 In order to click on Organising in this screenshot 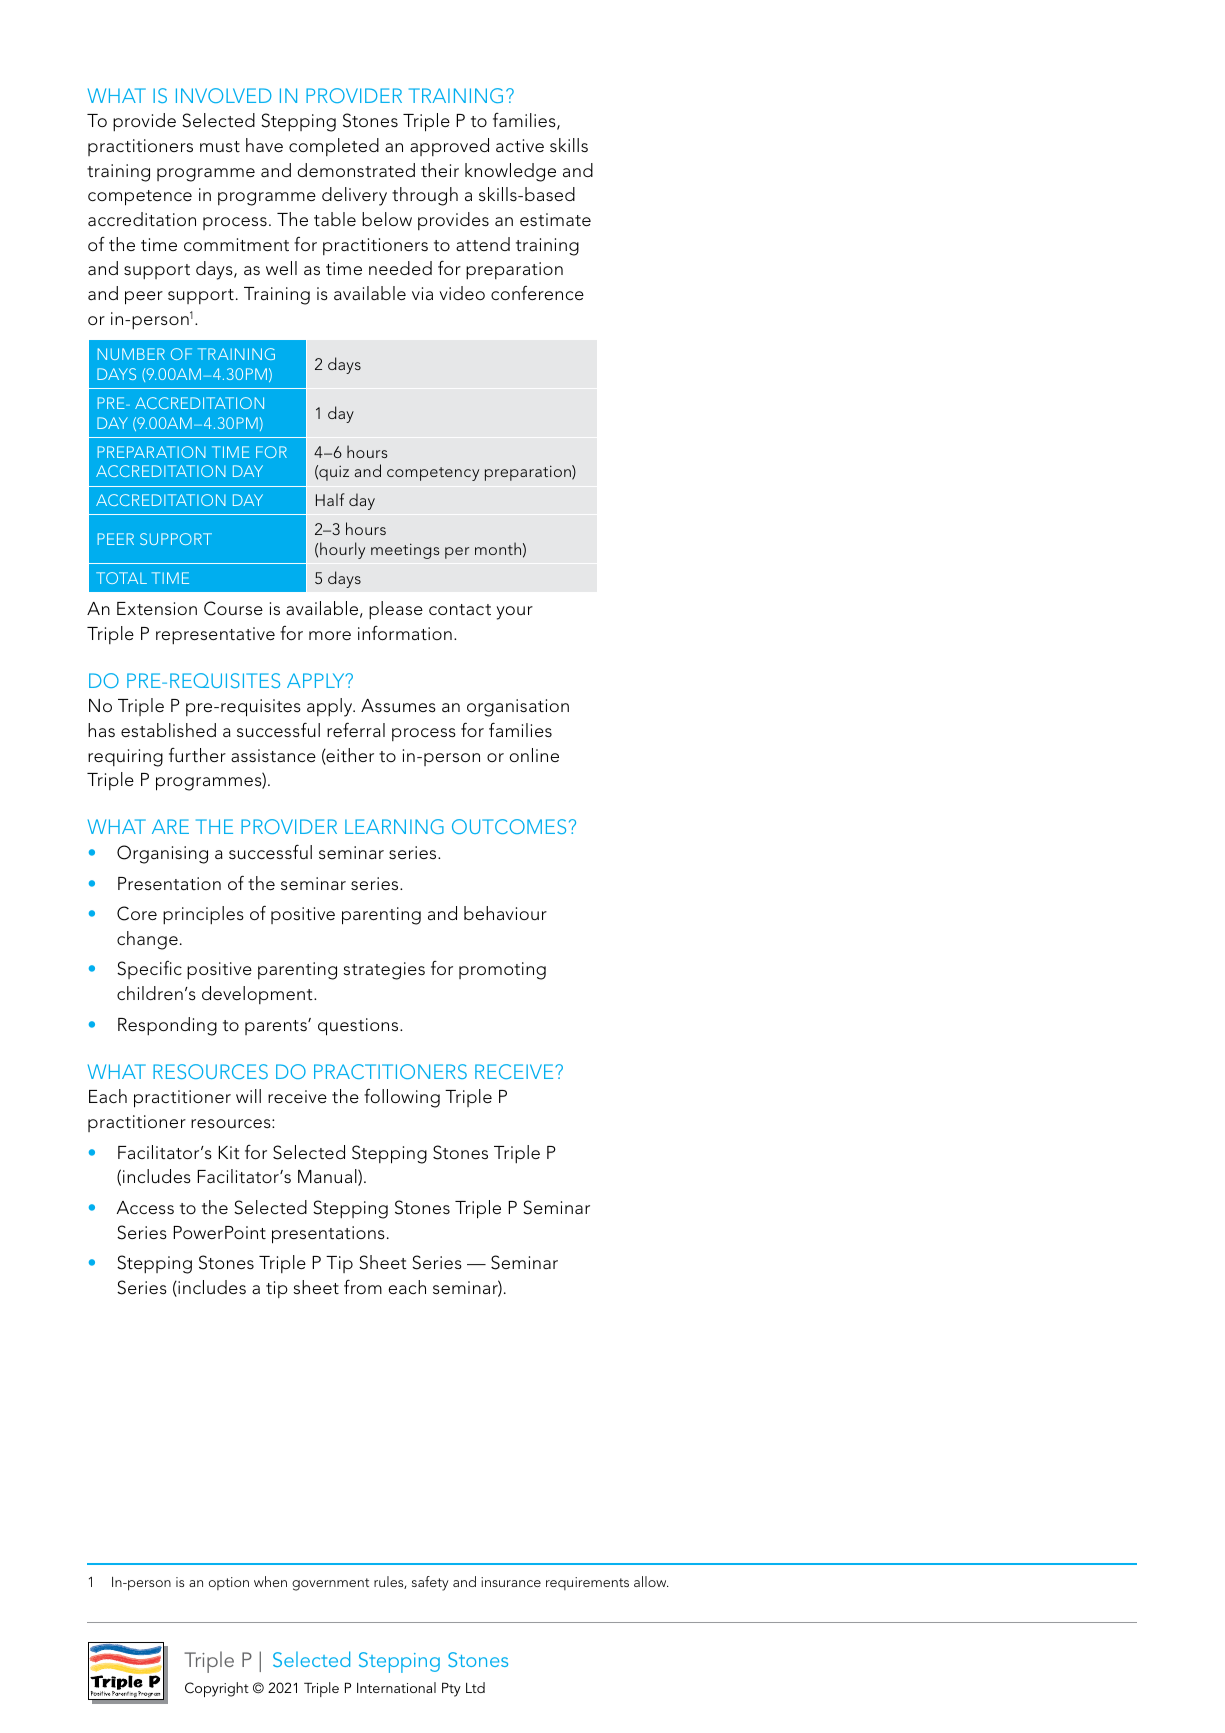, I will do `click(162, 854)`.
